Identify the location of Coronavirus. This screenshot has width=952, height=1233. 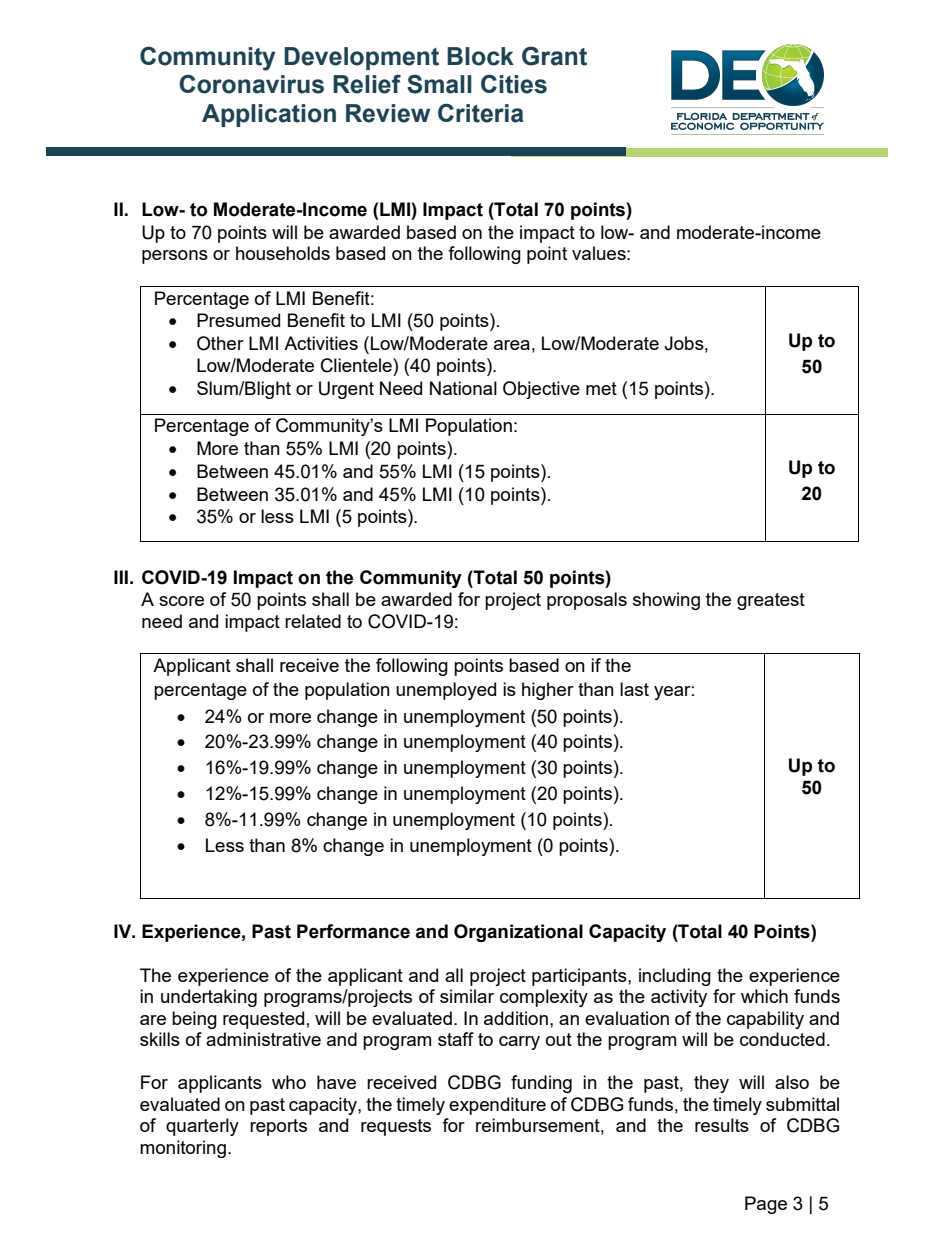
(251, 84).
